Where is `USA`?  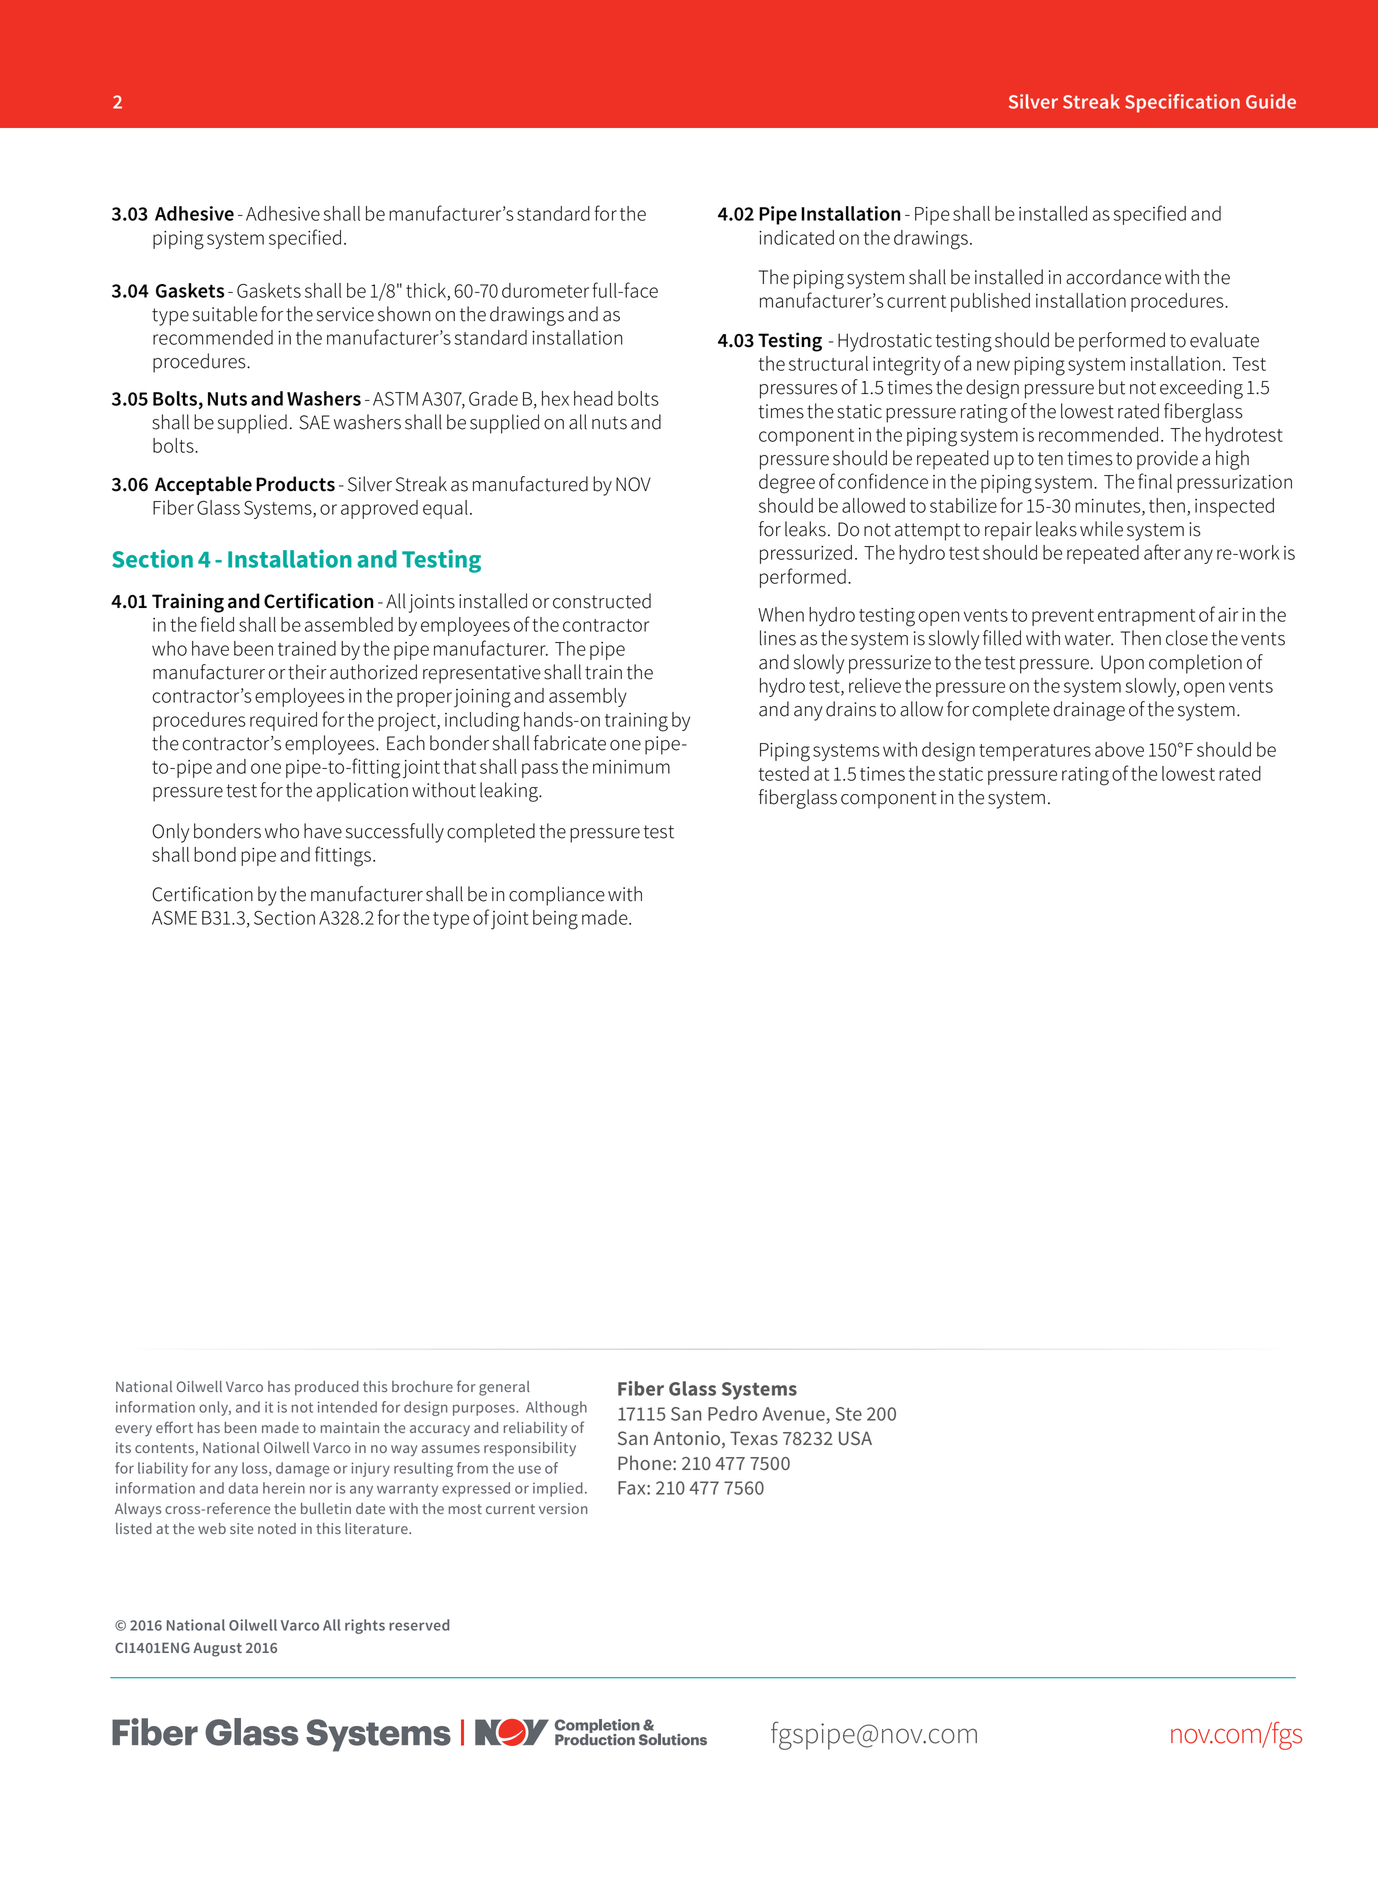 USA is located at coordinates (855, 1438).
